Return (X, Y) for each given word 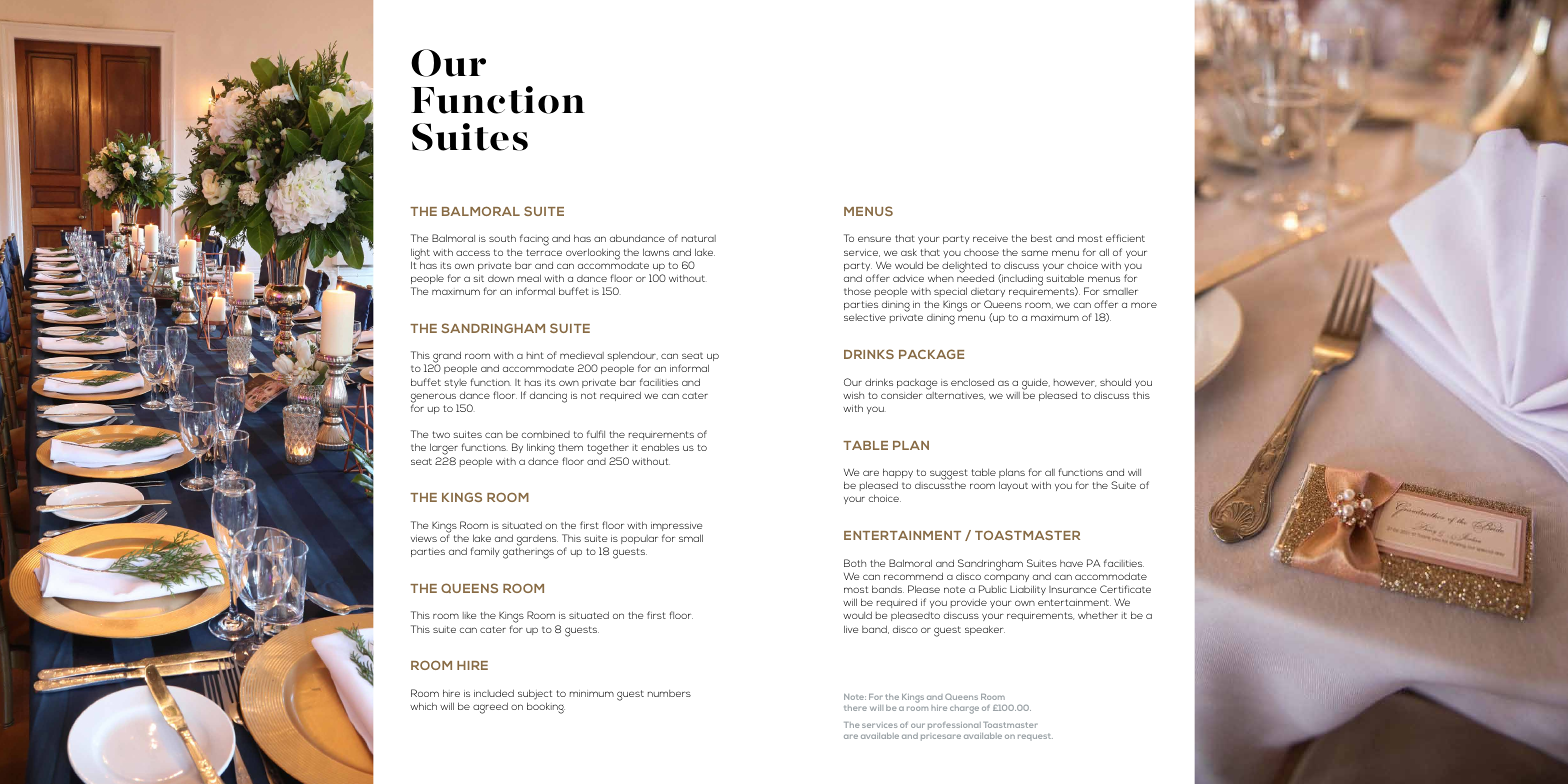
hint (535, 355)
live (851, 629)
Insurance (1072, 589)
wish (853, 395)
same (1035, 253)
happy (898, 473)
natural (699, 238)
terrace (544, 252)
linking (541, 449)
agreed (490, 708)
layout (1013, 486)
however (1075, 383)
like (469, 615)
